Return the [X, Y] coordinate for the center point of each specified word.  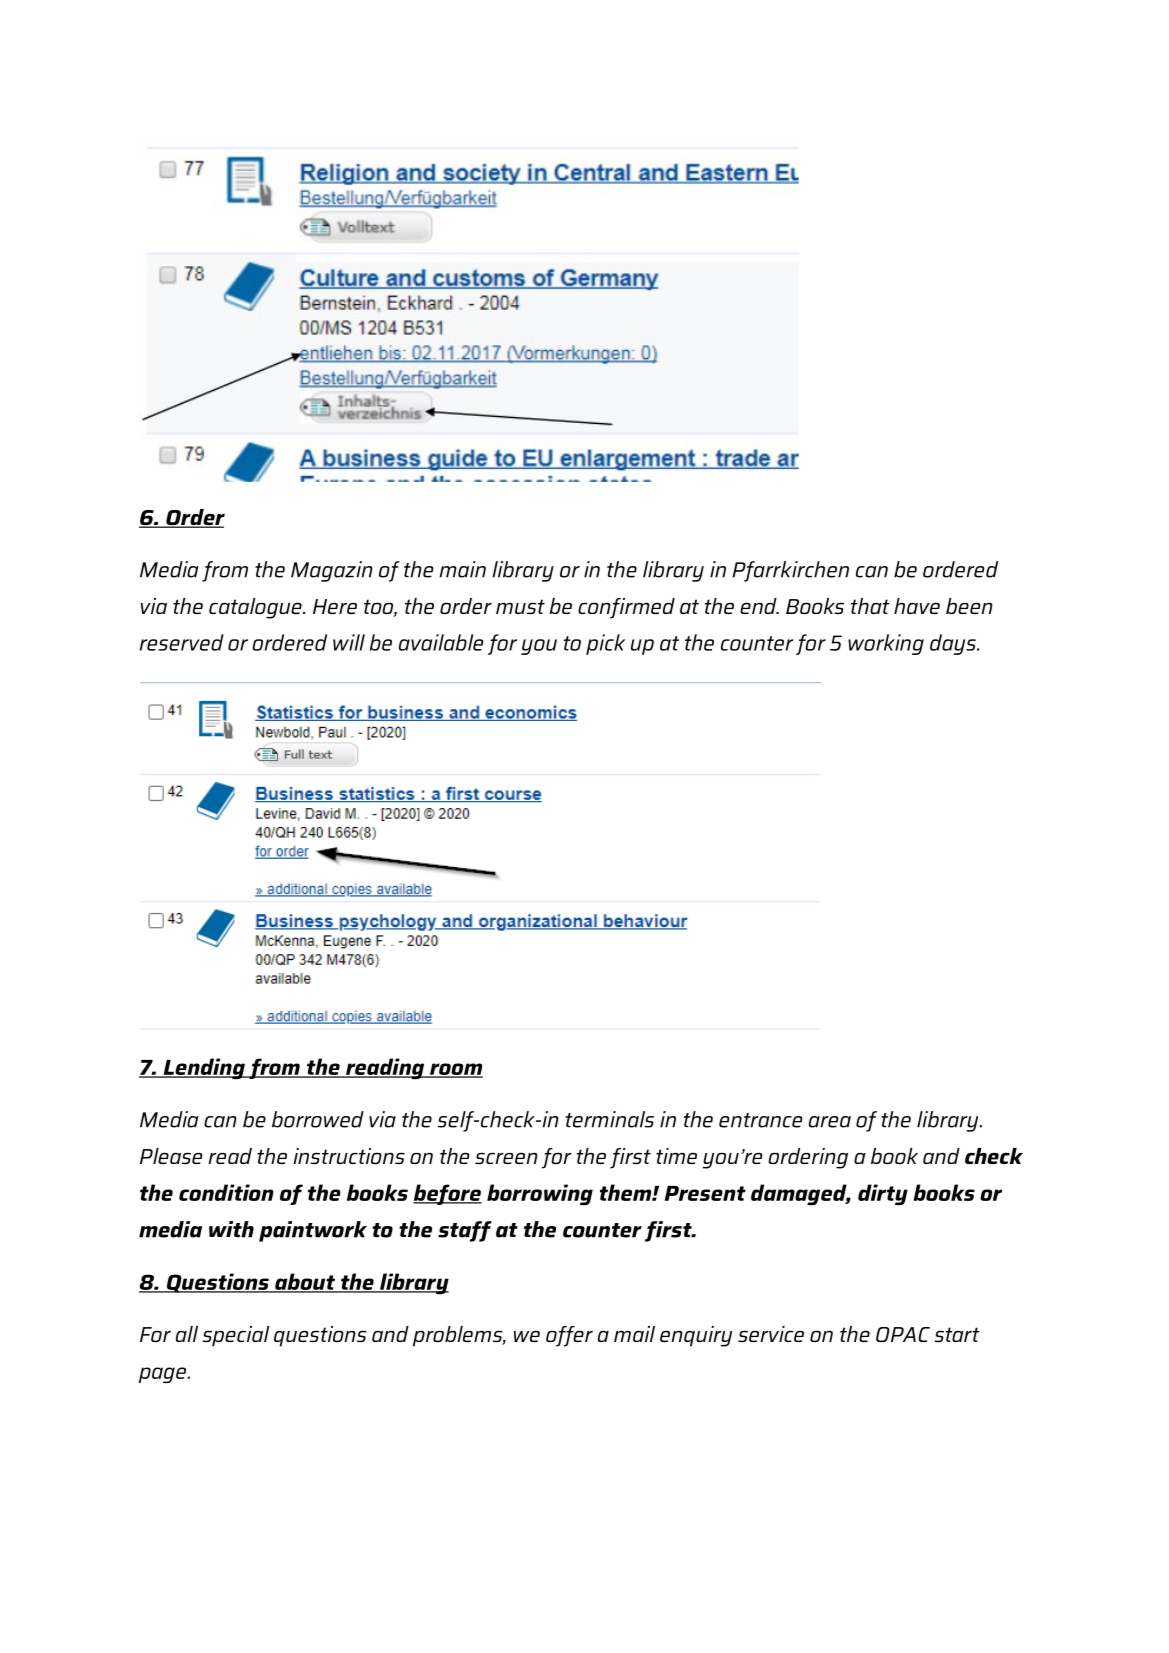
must [520, 606]
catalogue [256, 608]
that [870, 606]
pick [605, 644]
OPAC [903, 1334]
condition [226, 1192]
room [455, 1070]
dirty [883, 1195]
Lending [204, 1069]
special [235, 1336]
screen [506, 1158]
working [886, 644]
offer [569, 1336]
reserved [182, 642]
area [830, 1122]
